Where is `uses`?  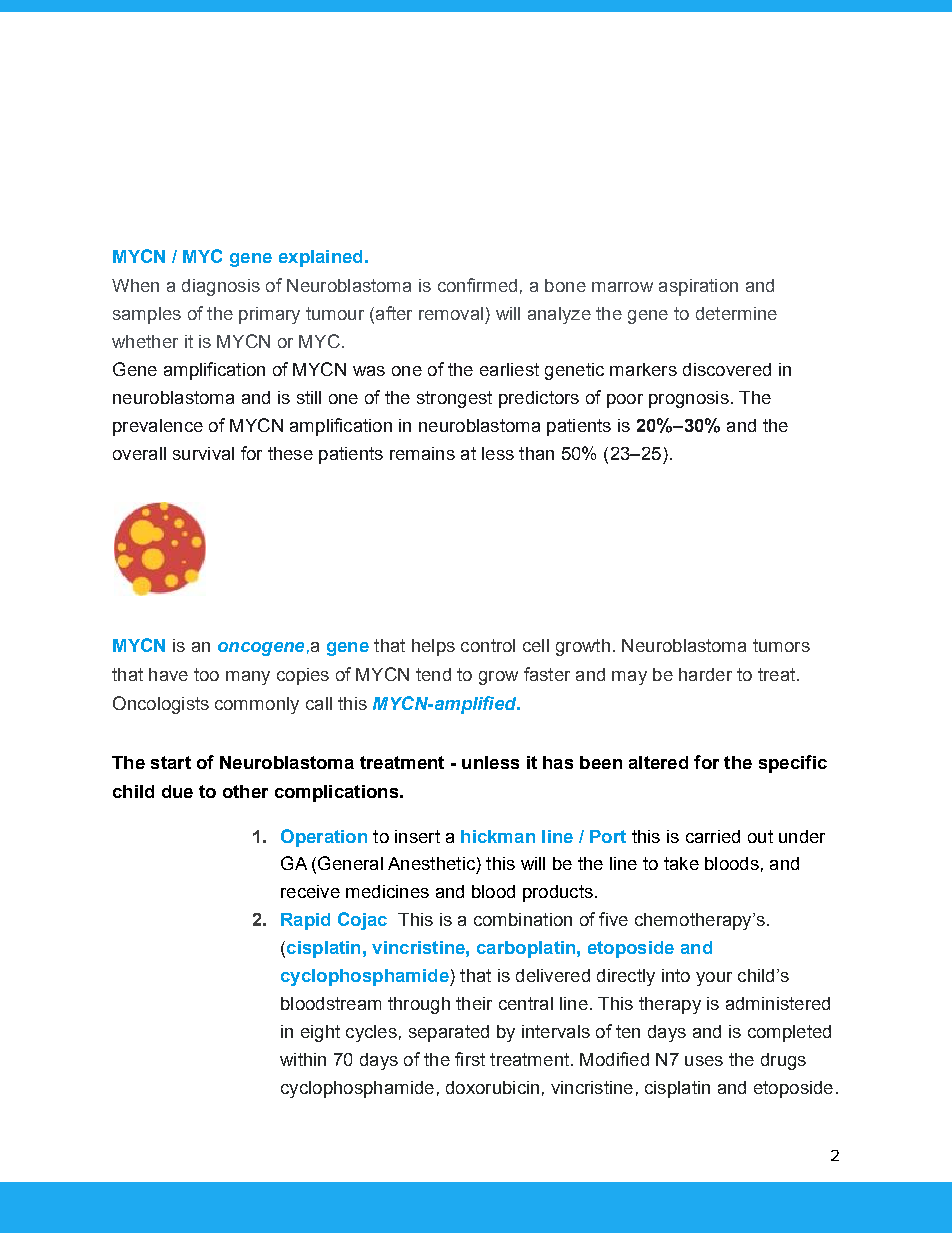 uses is located at coordinates (704, 1061).
